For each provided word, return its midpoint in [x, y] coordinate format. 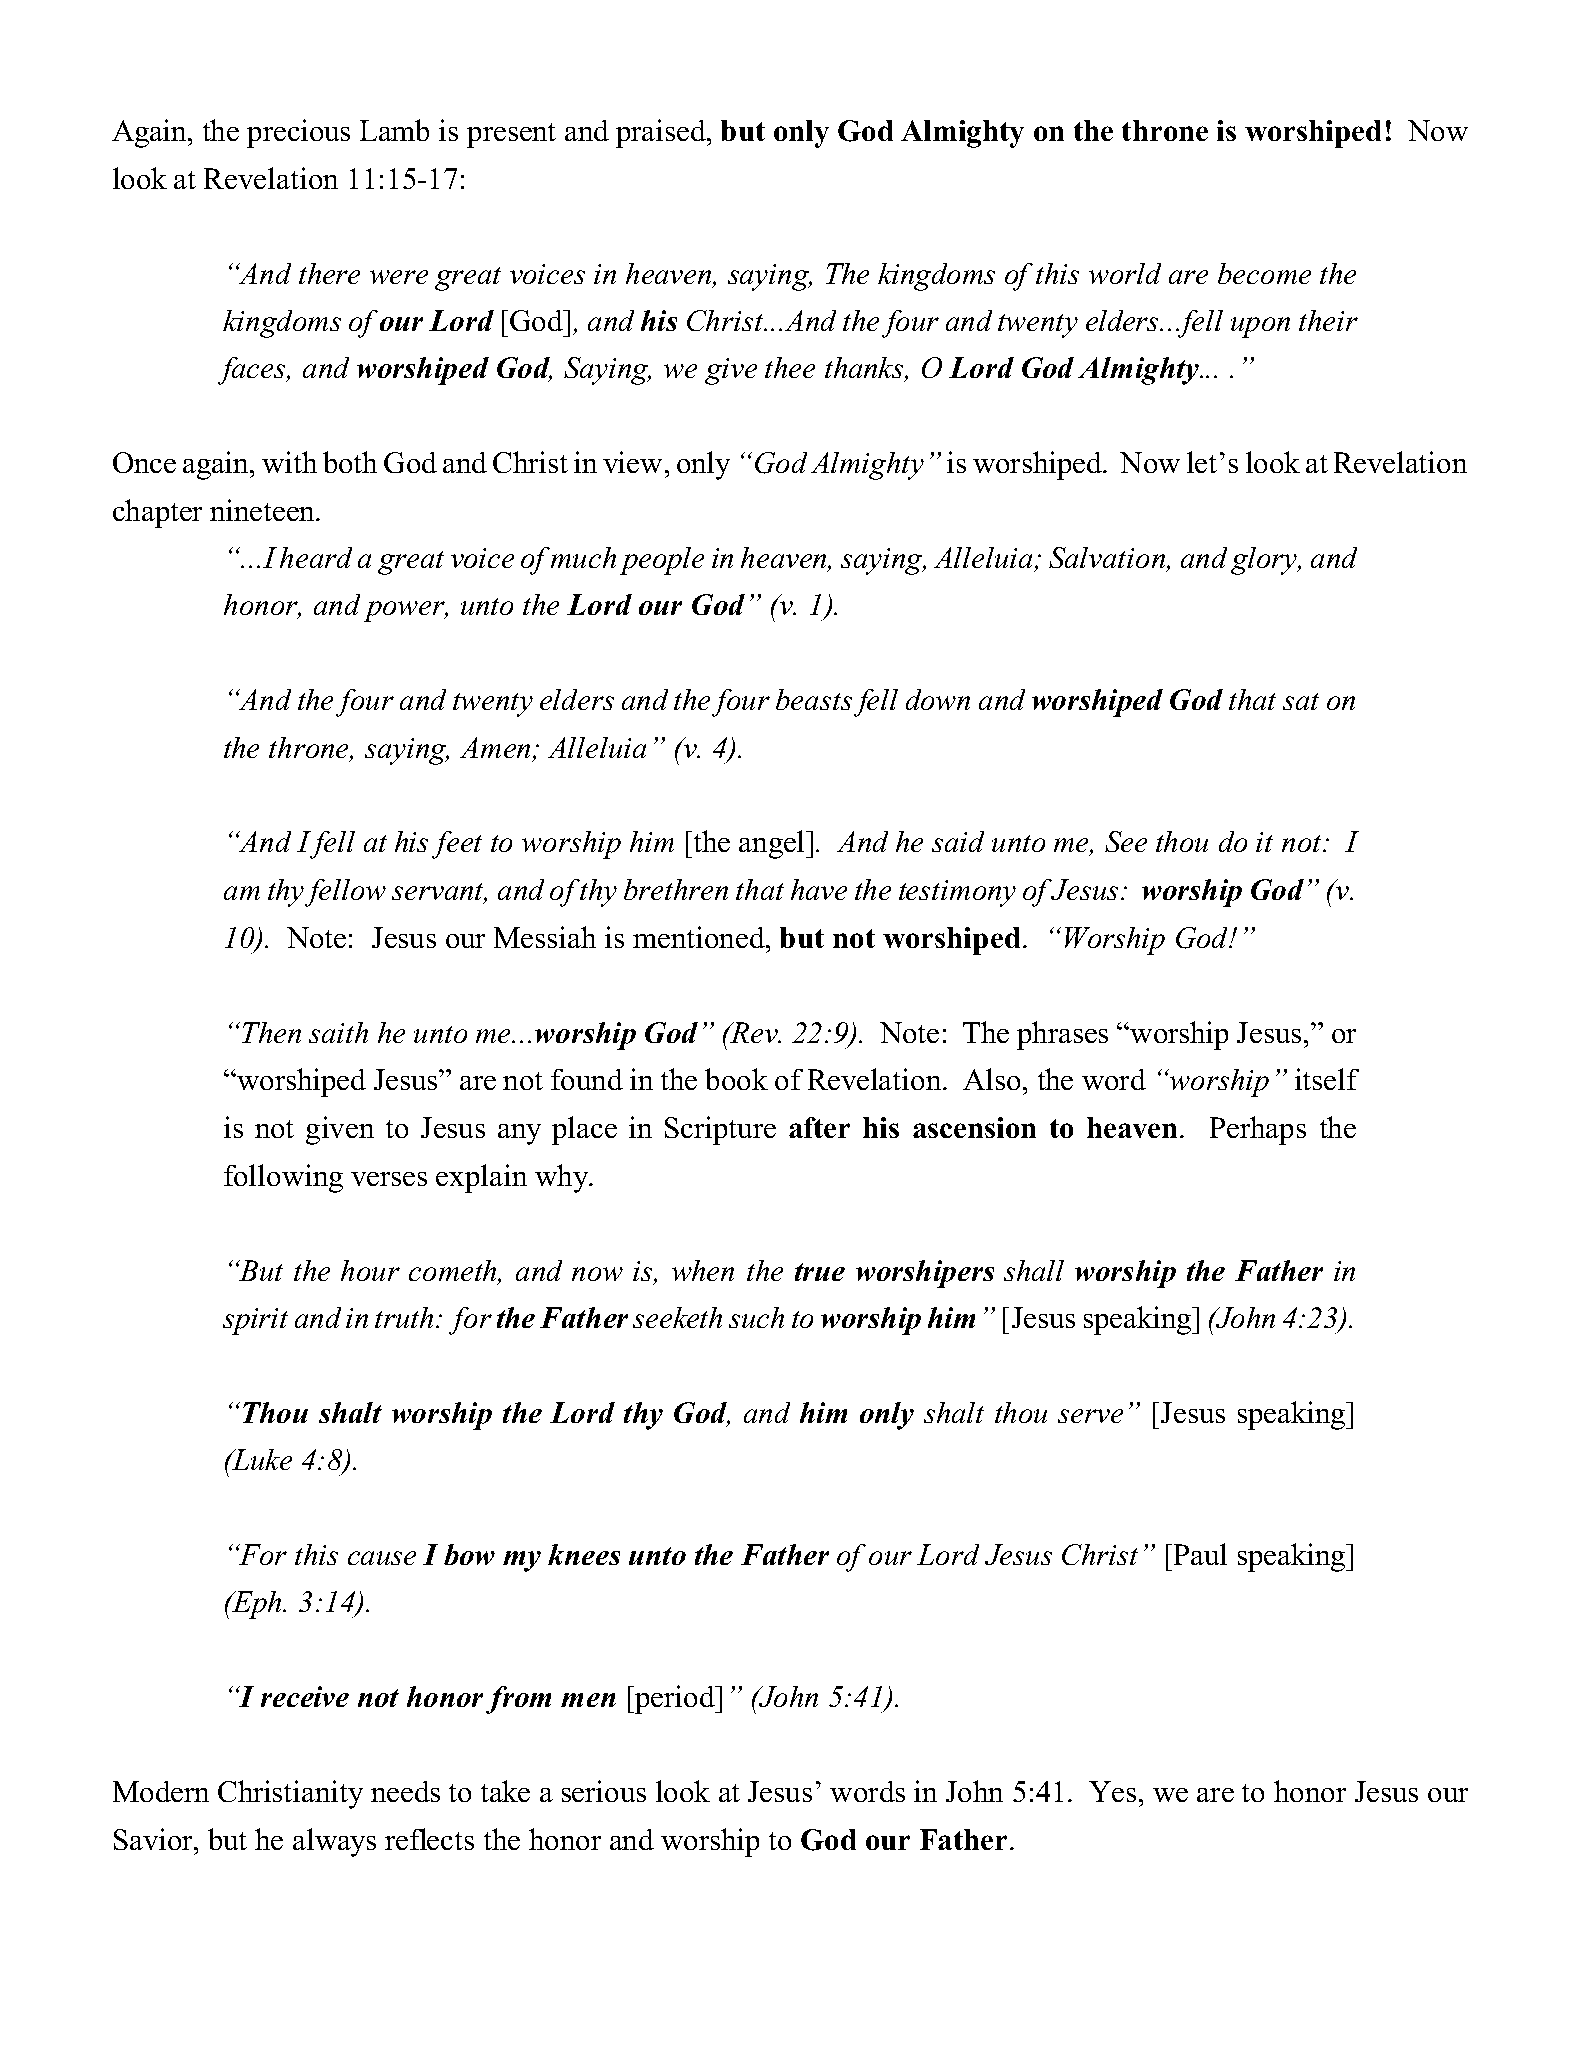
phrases [1062, 1035]
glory [1265, 561]
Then [271, 1032]
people [662, 561]
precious [298, 133]
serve [1090, 1416]
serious [604, 1791]
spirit [255, 1321]
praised [662, 133]
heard [316, 557]
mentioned [700, 937]
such [756, 1317]
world [1125, 273]
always [334, 1842]
